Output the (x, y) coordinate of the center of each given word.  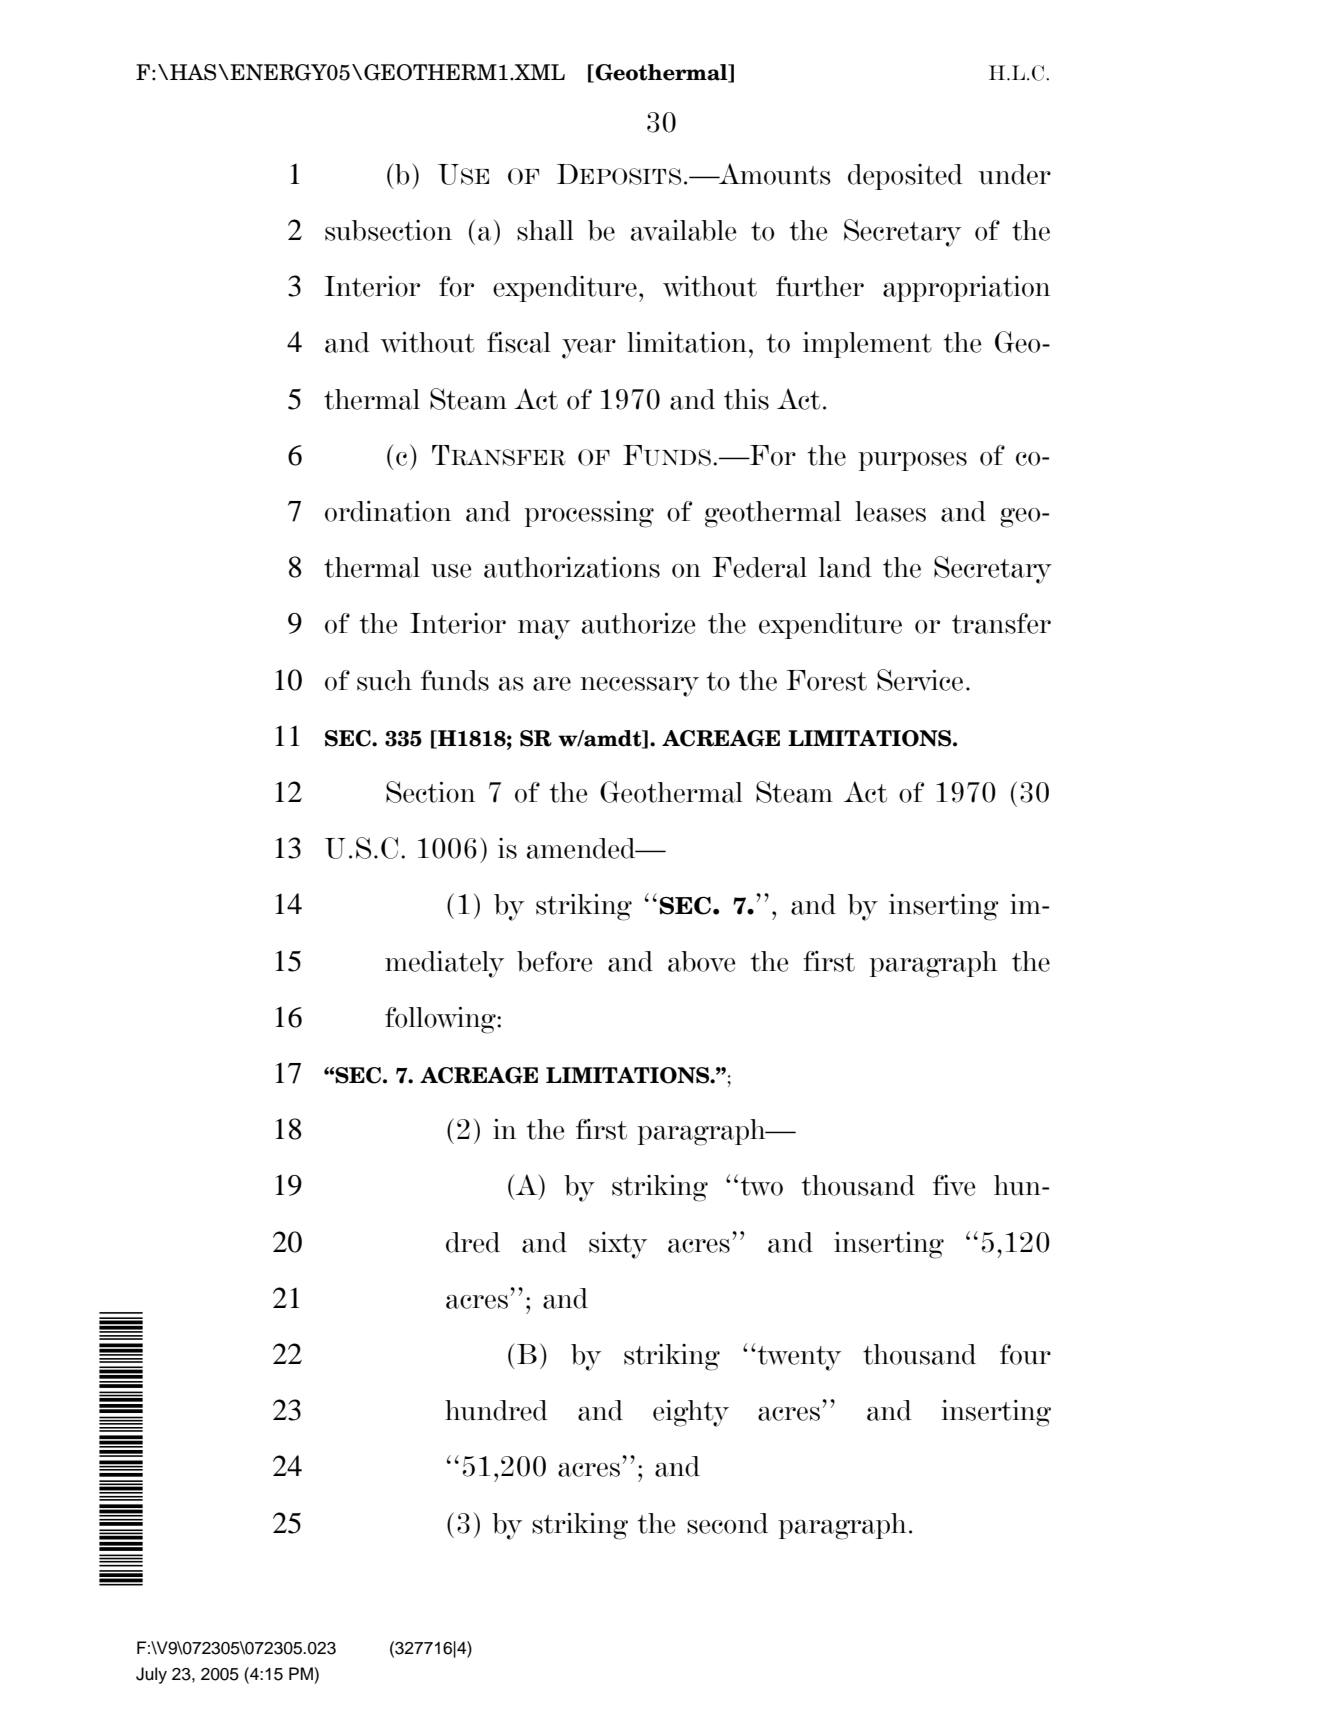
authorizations (572, 567)
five (954, 1185)
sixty (618, 1245)
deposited (905, 177)
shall (545, 230)
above (702, 961)
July (151, 1675)
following (441, 1020)
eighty (691, 1413)
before (555, 961)
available (684, 230)
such (384, 680)
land (845, 567)
